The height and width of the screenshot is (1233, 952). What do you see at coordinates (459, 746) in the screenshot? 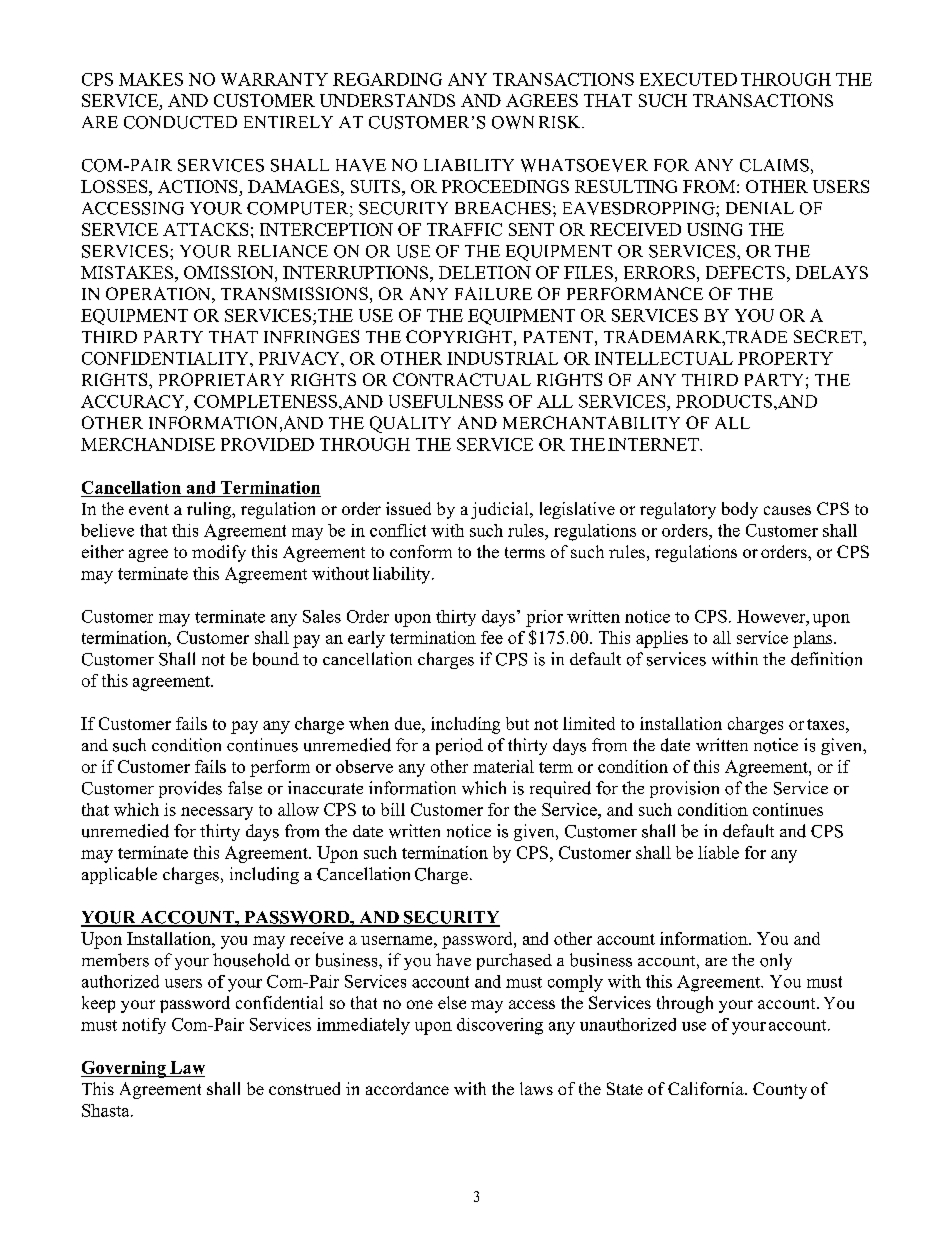
I see `period` at bounding box center [459, 746].
